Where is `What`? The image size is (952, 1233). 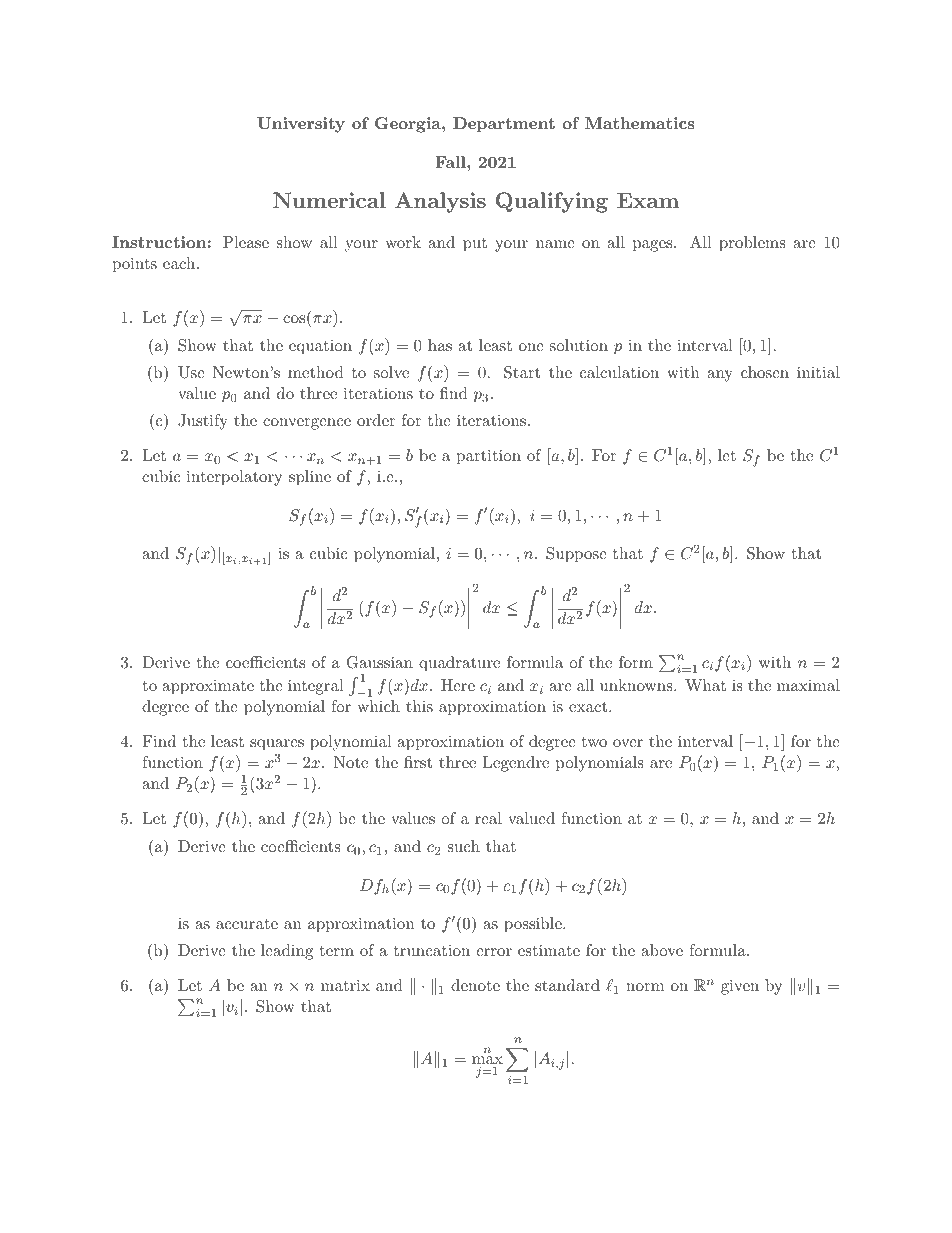 What is located at coordinates (705, 685).
